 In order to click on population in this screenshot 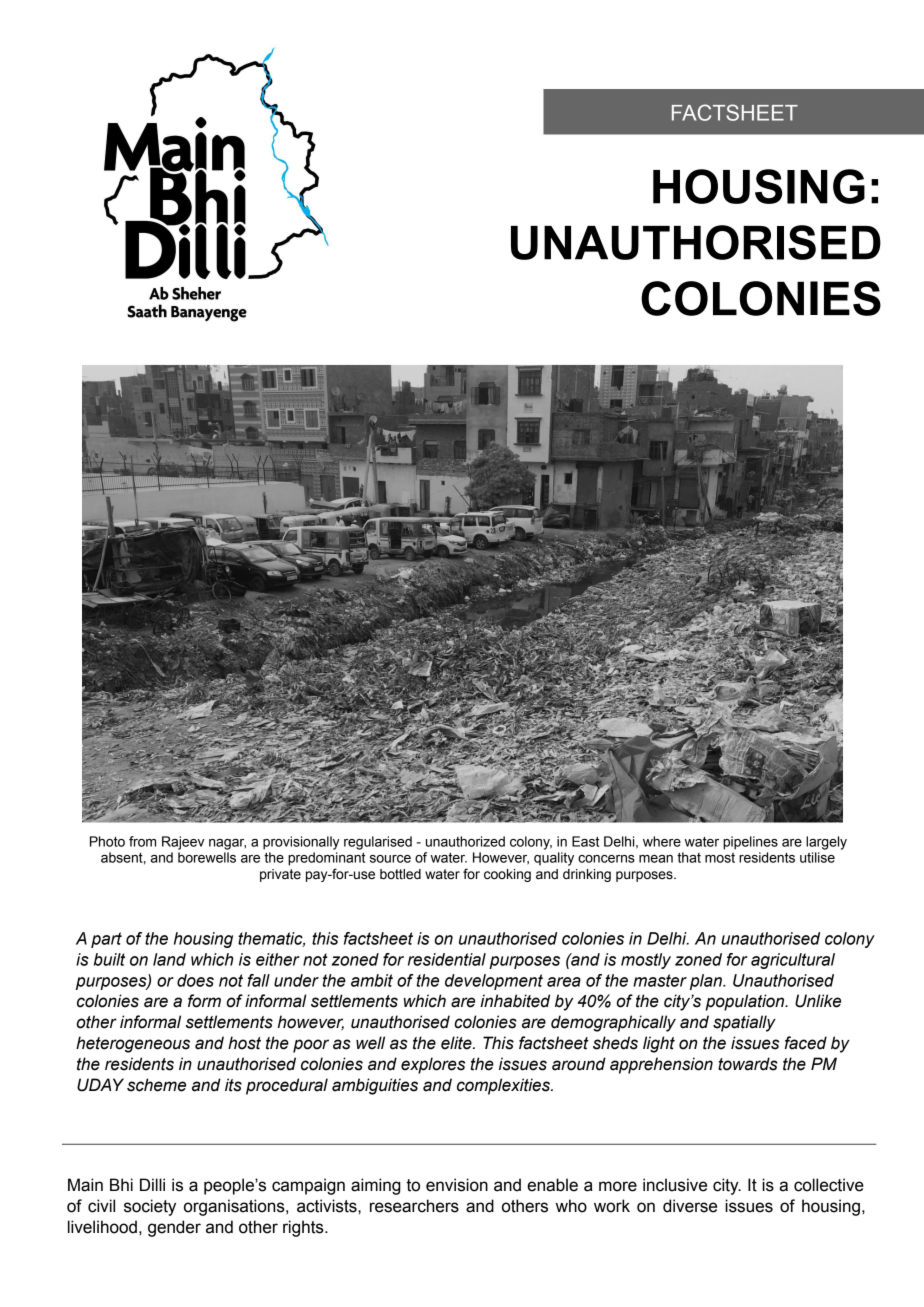, I will do `click(746, 1002)`.
